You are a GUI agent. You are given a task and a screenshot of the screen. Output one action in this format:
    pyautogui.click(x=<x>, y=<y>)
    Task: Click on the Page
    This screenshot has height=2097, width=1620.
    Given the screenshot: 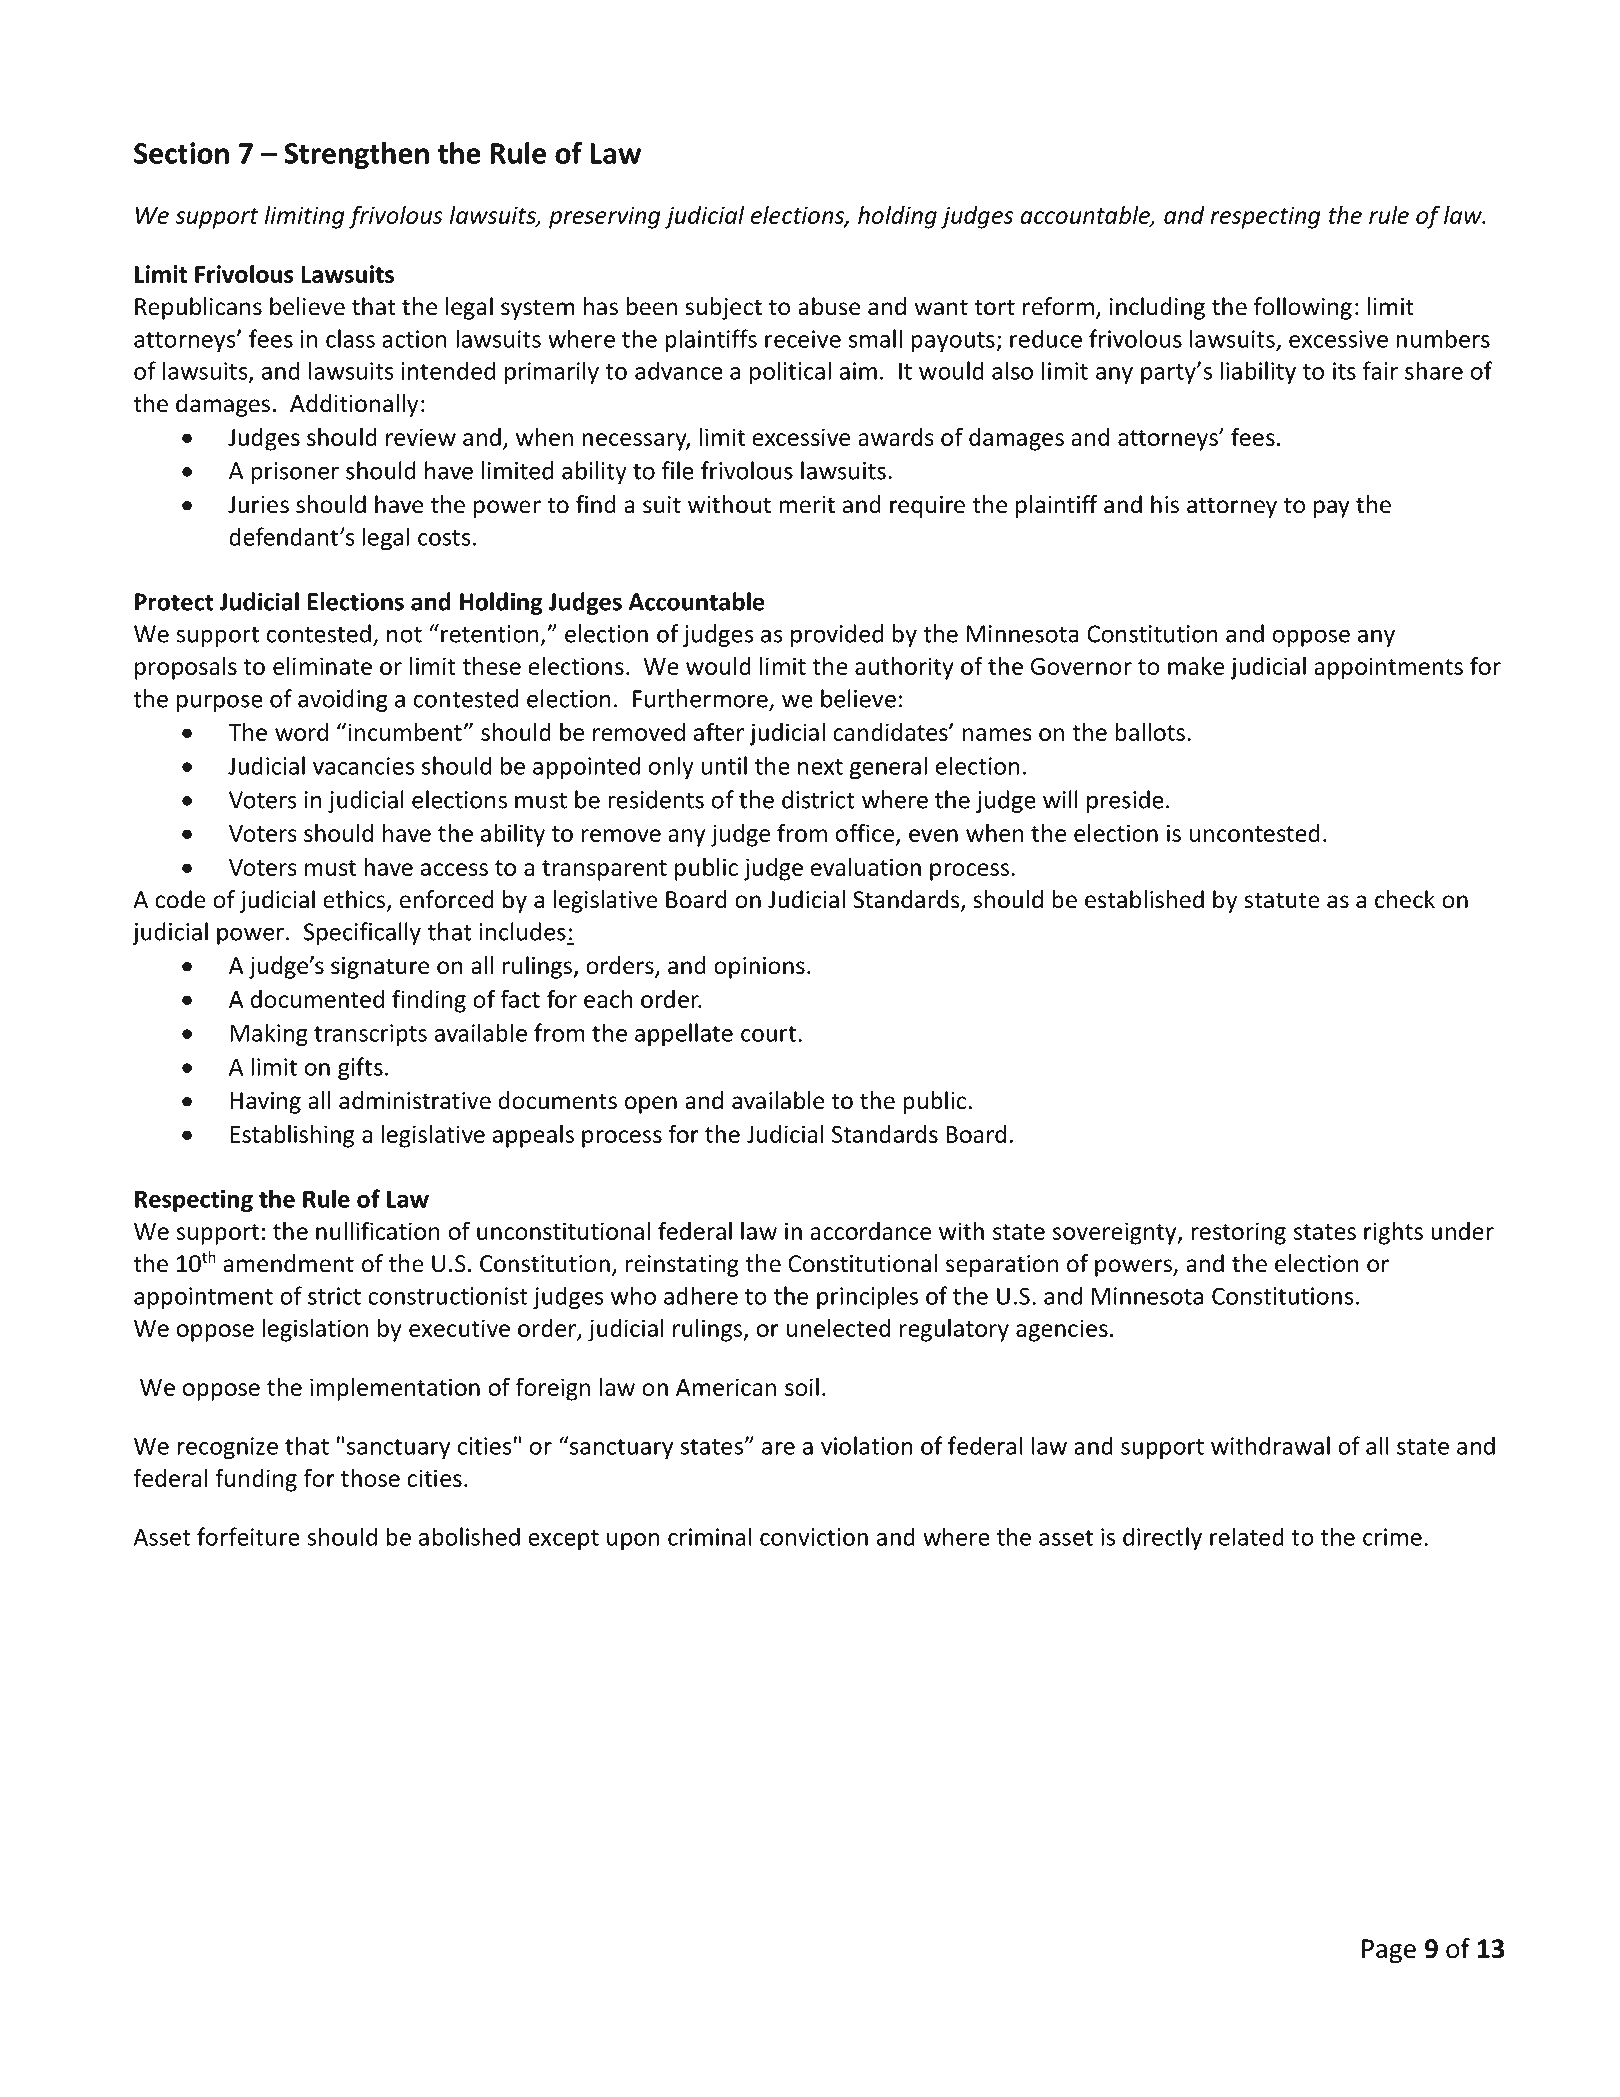 What is the action you would take?
    pyautogui.click(x=1389, y=1951)
